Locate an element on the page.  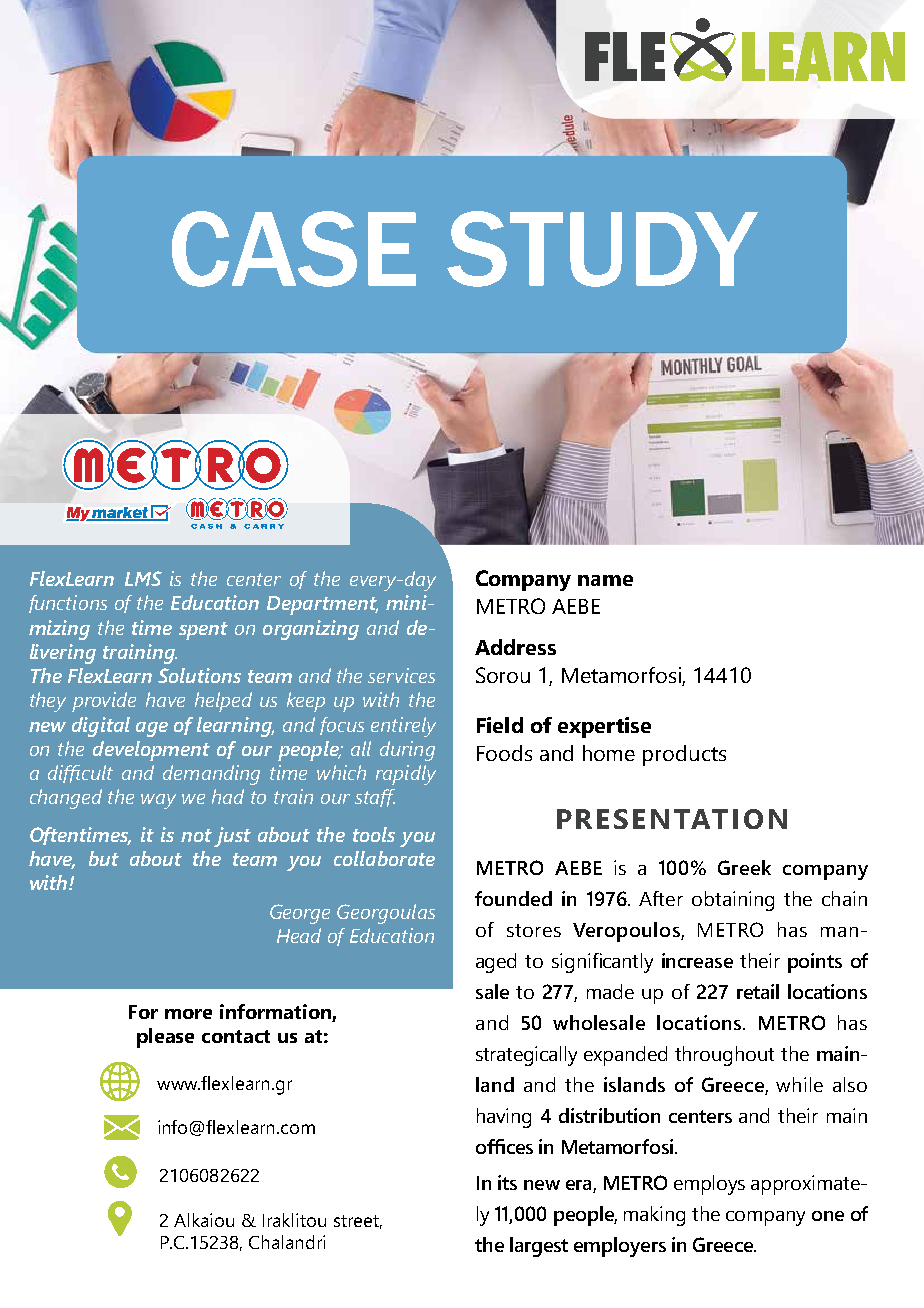
retail is located at coordinates (758, 991).
